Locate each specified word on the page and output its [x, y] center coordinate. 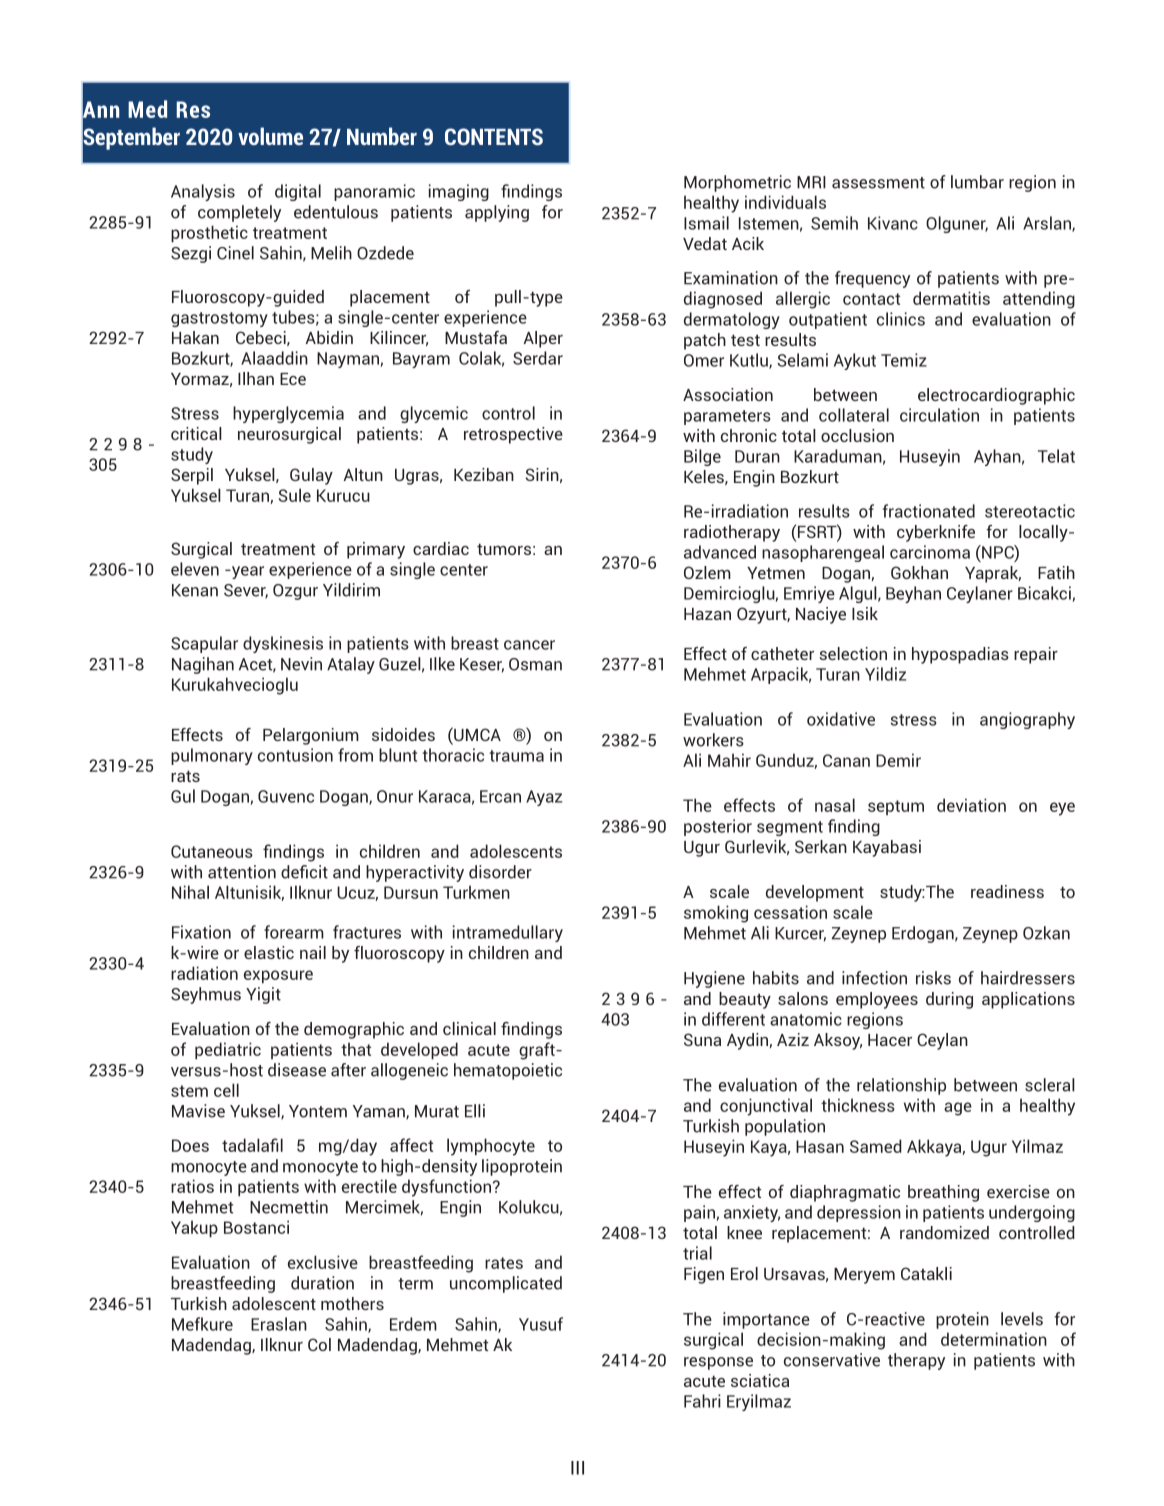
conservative [832, 1360]
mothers [352, 1303]
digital [298, 192]
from [355, 755]
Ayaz [544, 798]
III [577, 1468]
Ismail [706, 223]
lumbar [977, 182]
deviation [971, 805]
